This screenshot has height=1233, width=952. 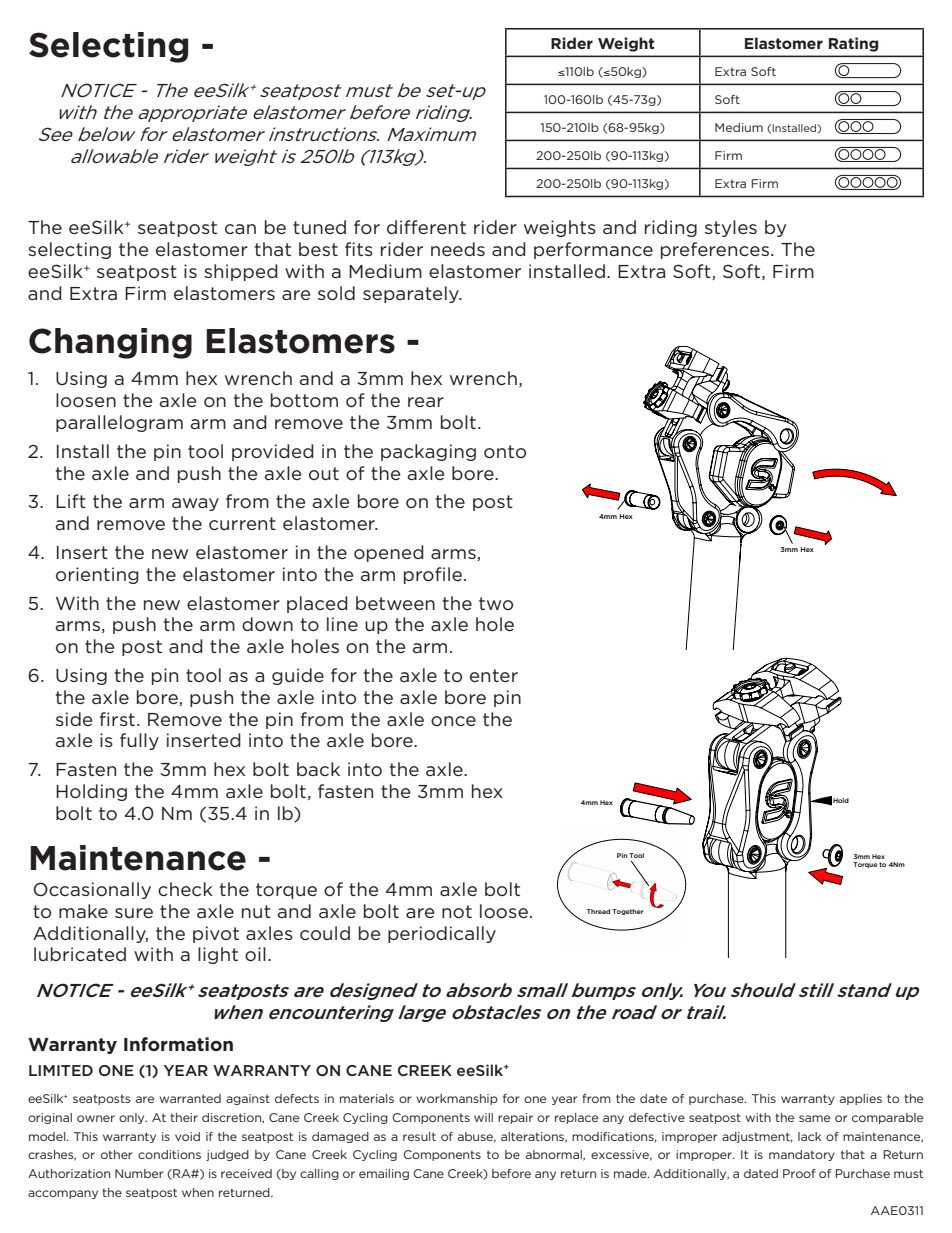 What do you see at coordinates (319, 227) in the screenshot?
I see `tuned` at bounding box center [319, 227].
